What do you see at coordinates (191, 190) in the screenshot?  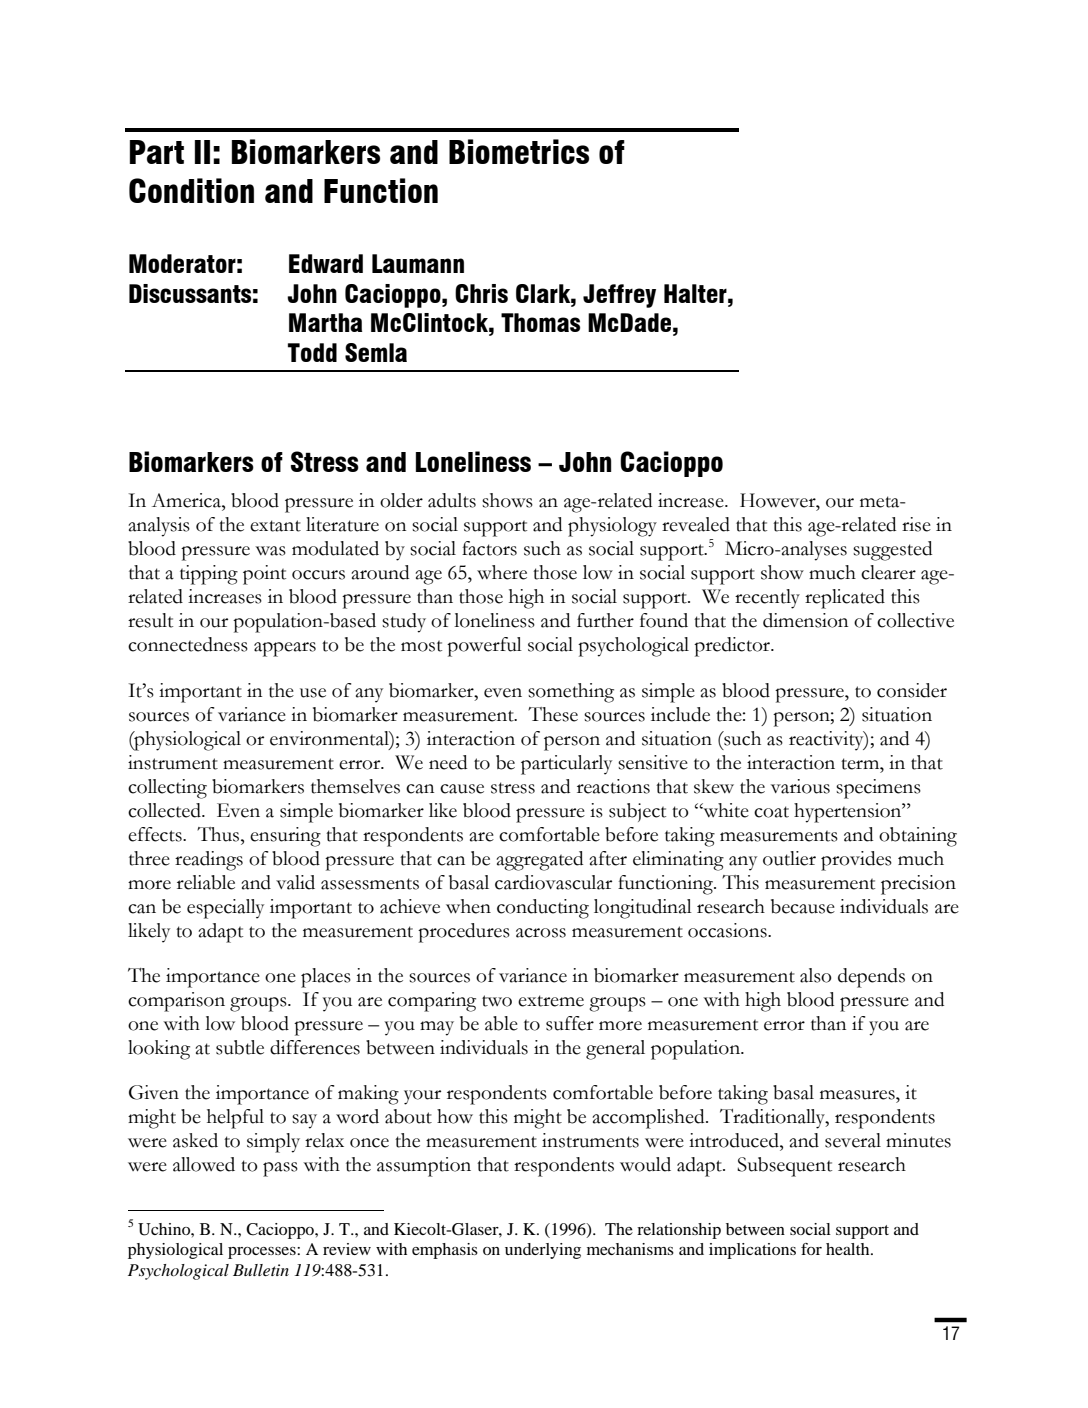 I see `Condition` at bounding box center [191, 190].
